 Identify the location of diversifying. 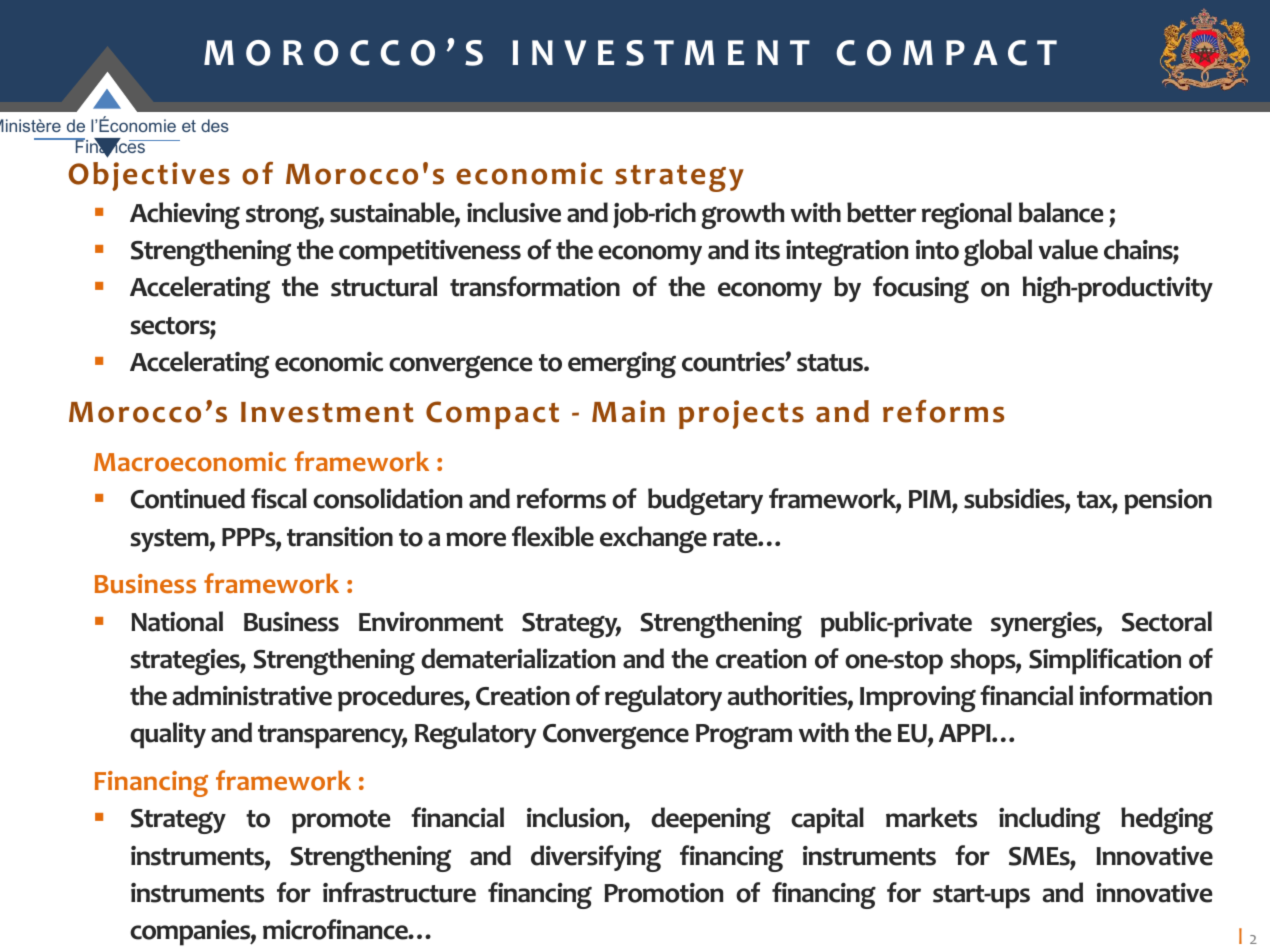
(596, 858).
